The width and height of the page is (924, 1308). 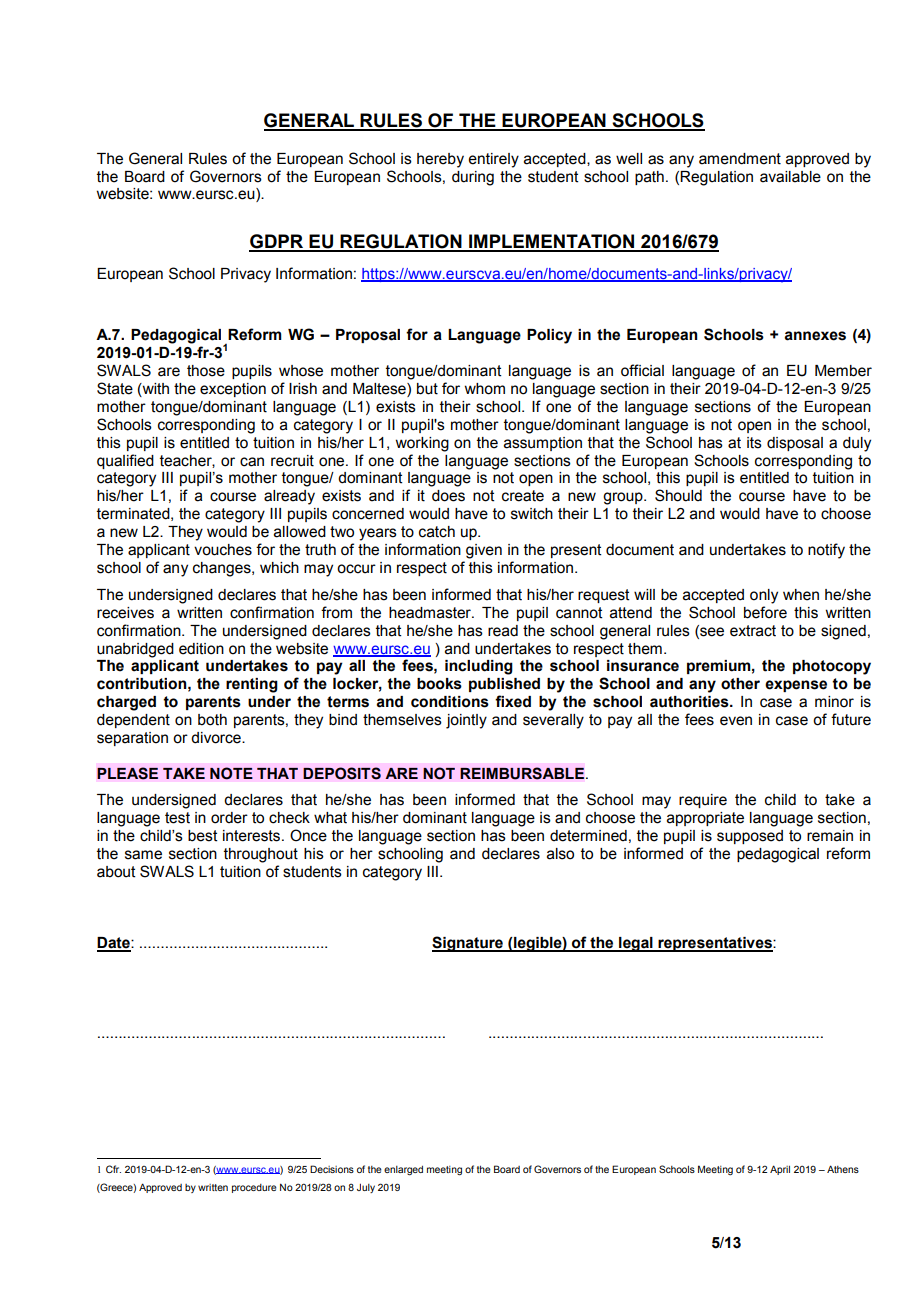 What do you see at coordinates (114, 944) in the page?
I see `Date` at bounding box center [114, 944].
